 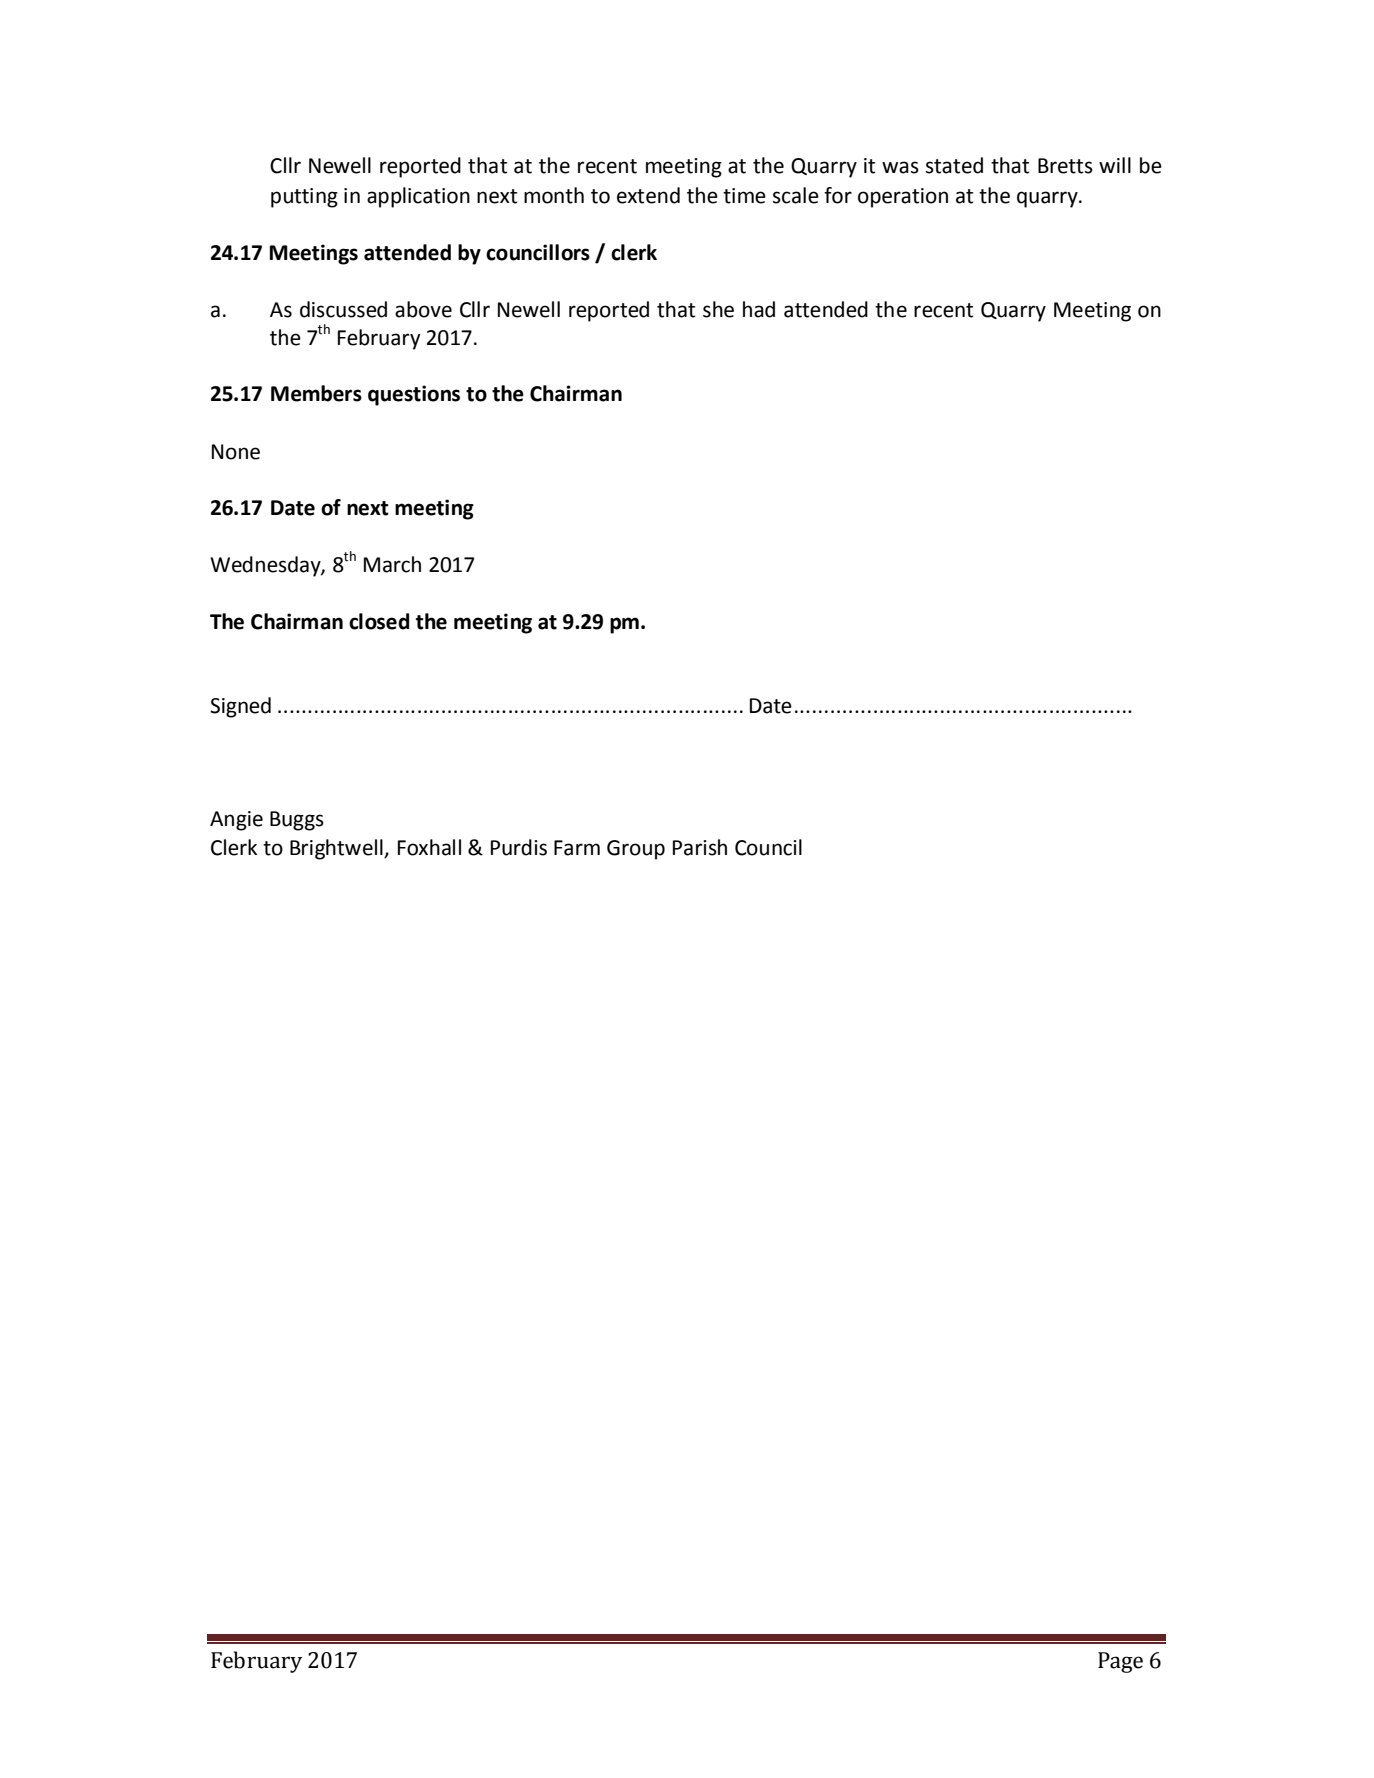 I want to click on Group, so click(x=636, y=850).
